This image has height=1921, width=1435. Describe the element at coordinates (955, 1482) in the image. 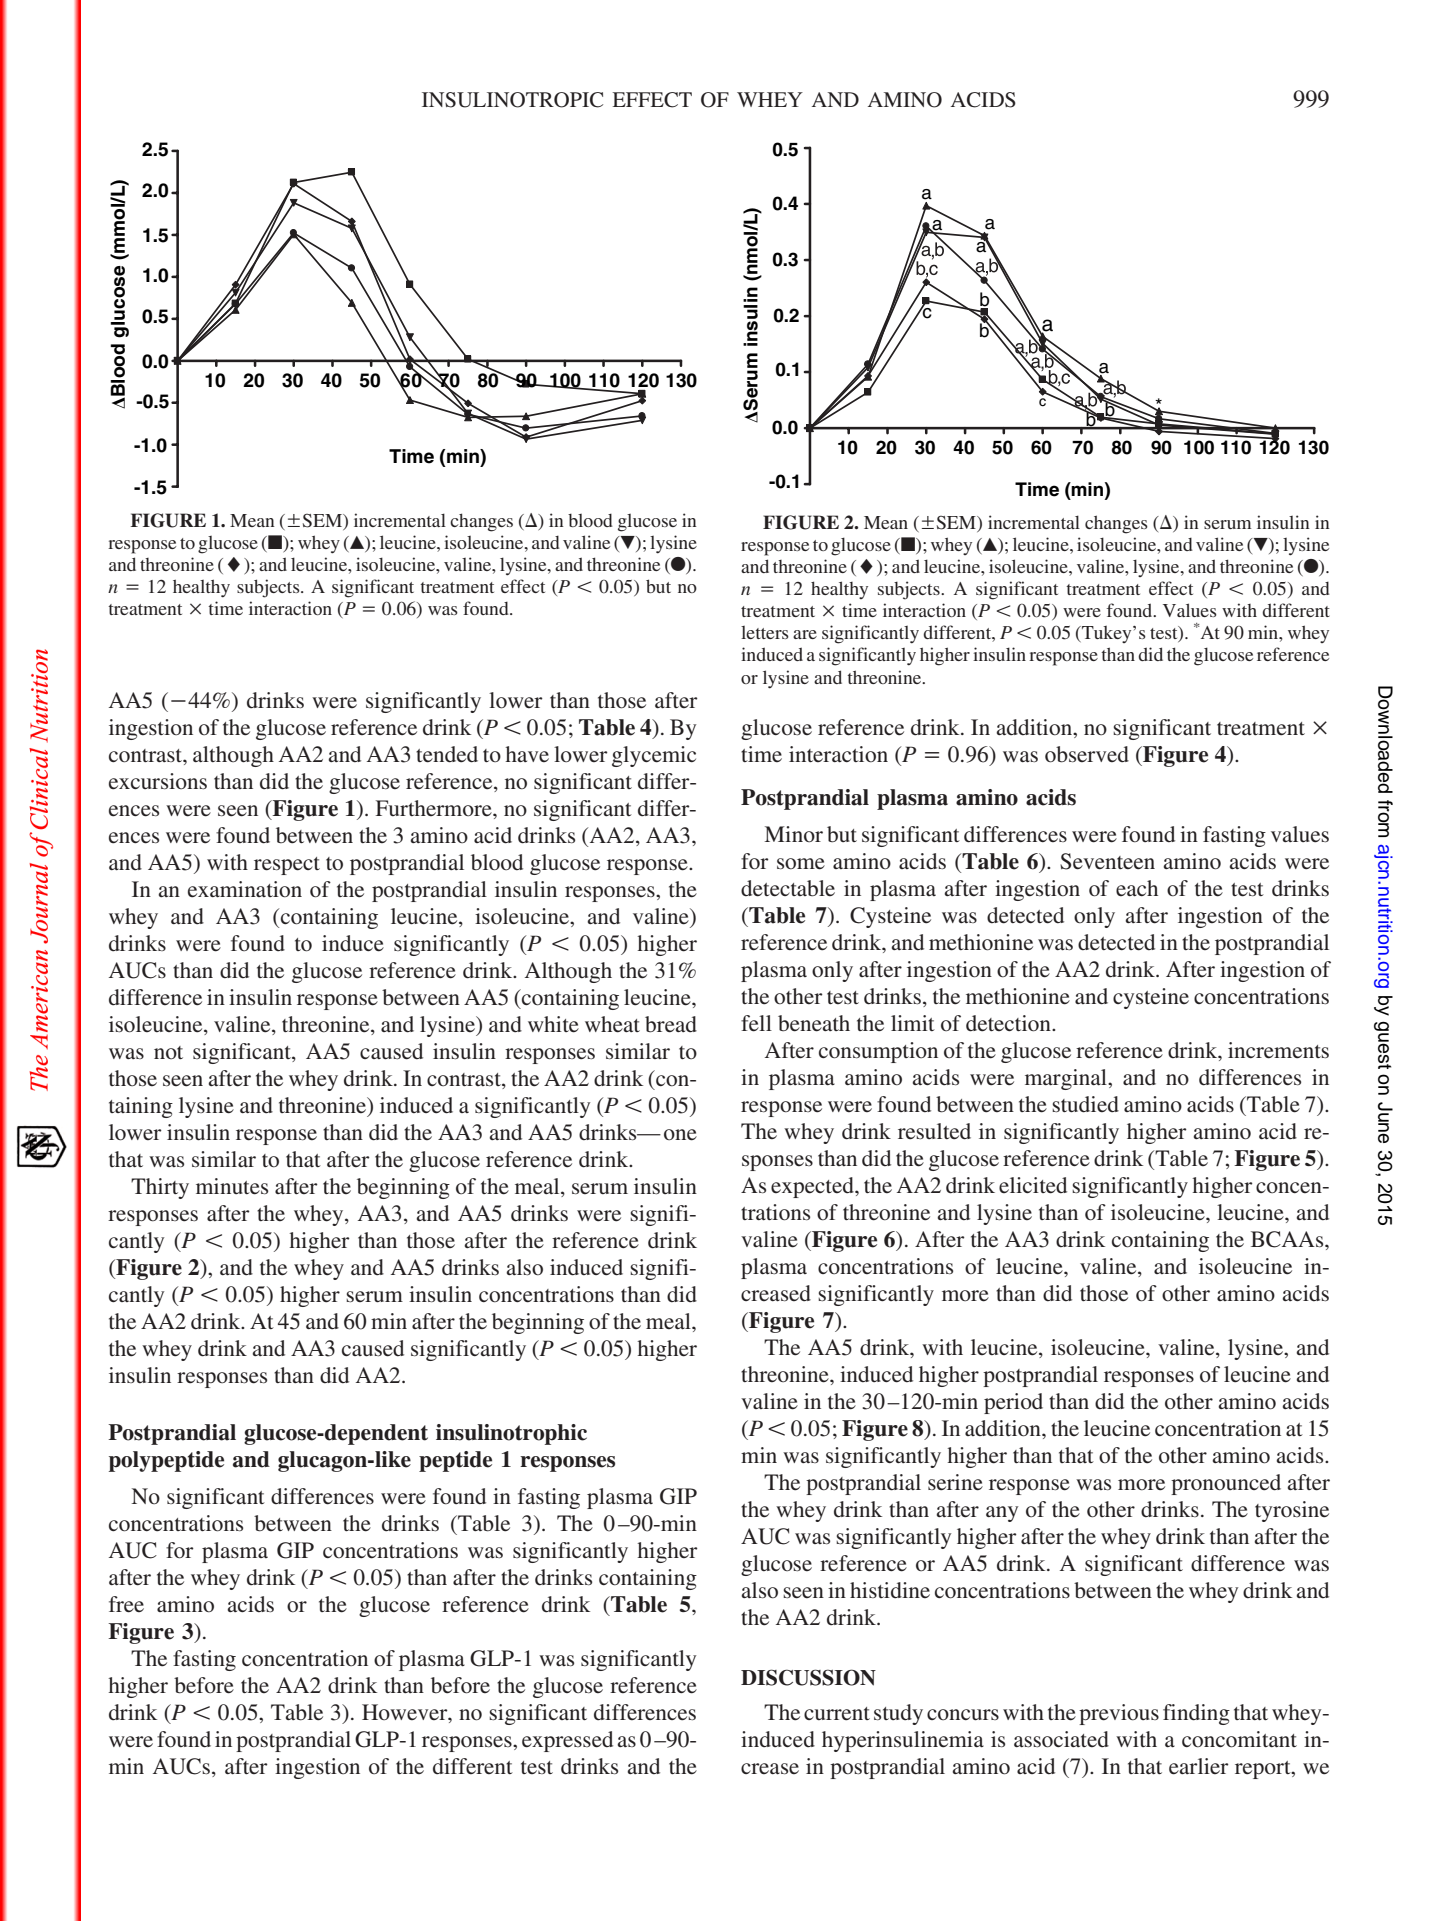

I see `serine` at that location.
